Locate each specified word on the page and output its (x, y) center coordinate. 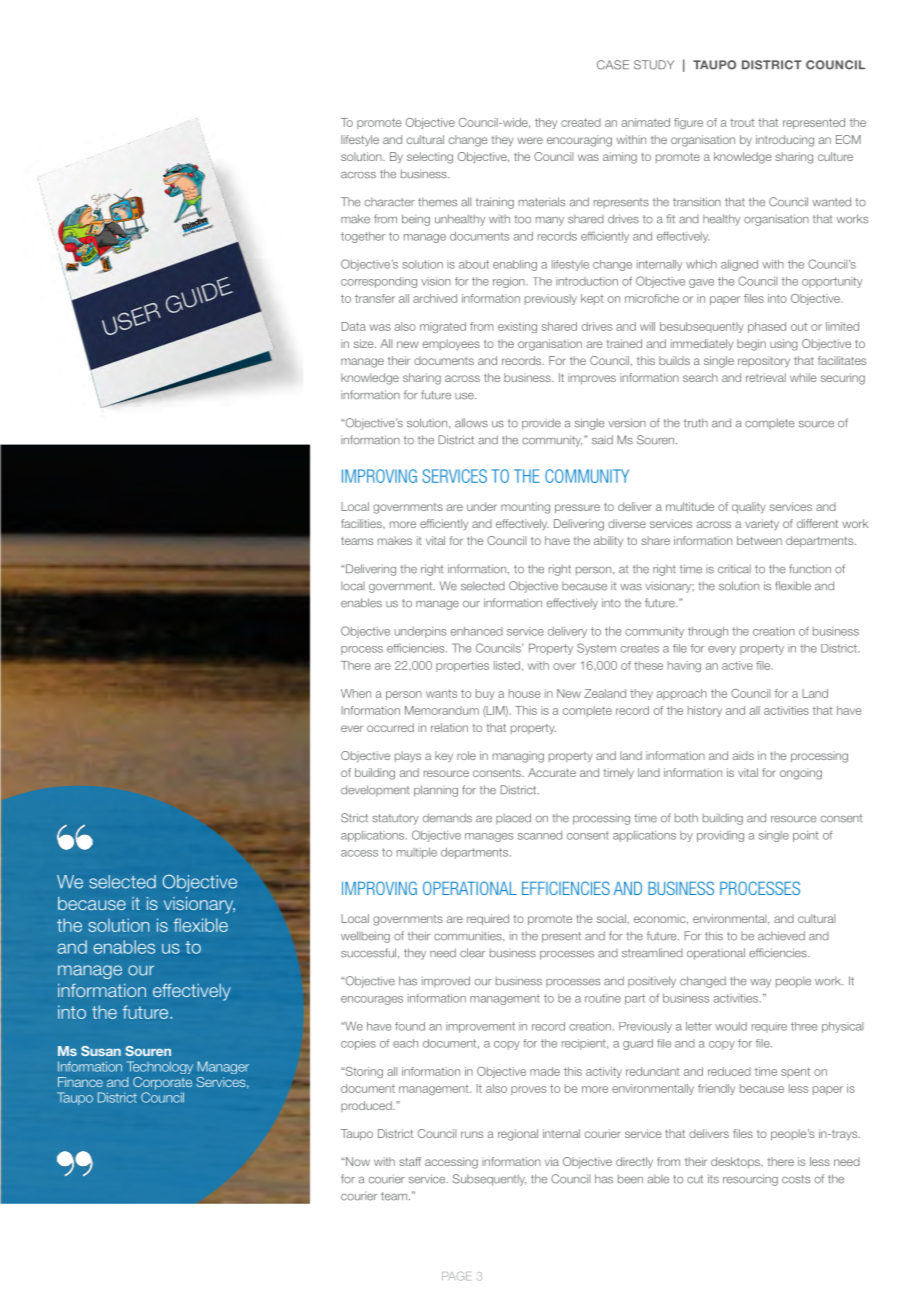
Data (353, 326)
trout (742, 122)
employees (451, 345)
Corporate (162, 1083)
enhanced (477, 631)
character (390, 202)
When (356, 693)
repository (764, 361)
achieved (781, 936)
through (708, 632)
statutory (395, 819)
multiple (417, 853)
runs (472, 1134)
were (530, 140)
